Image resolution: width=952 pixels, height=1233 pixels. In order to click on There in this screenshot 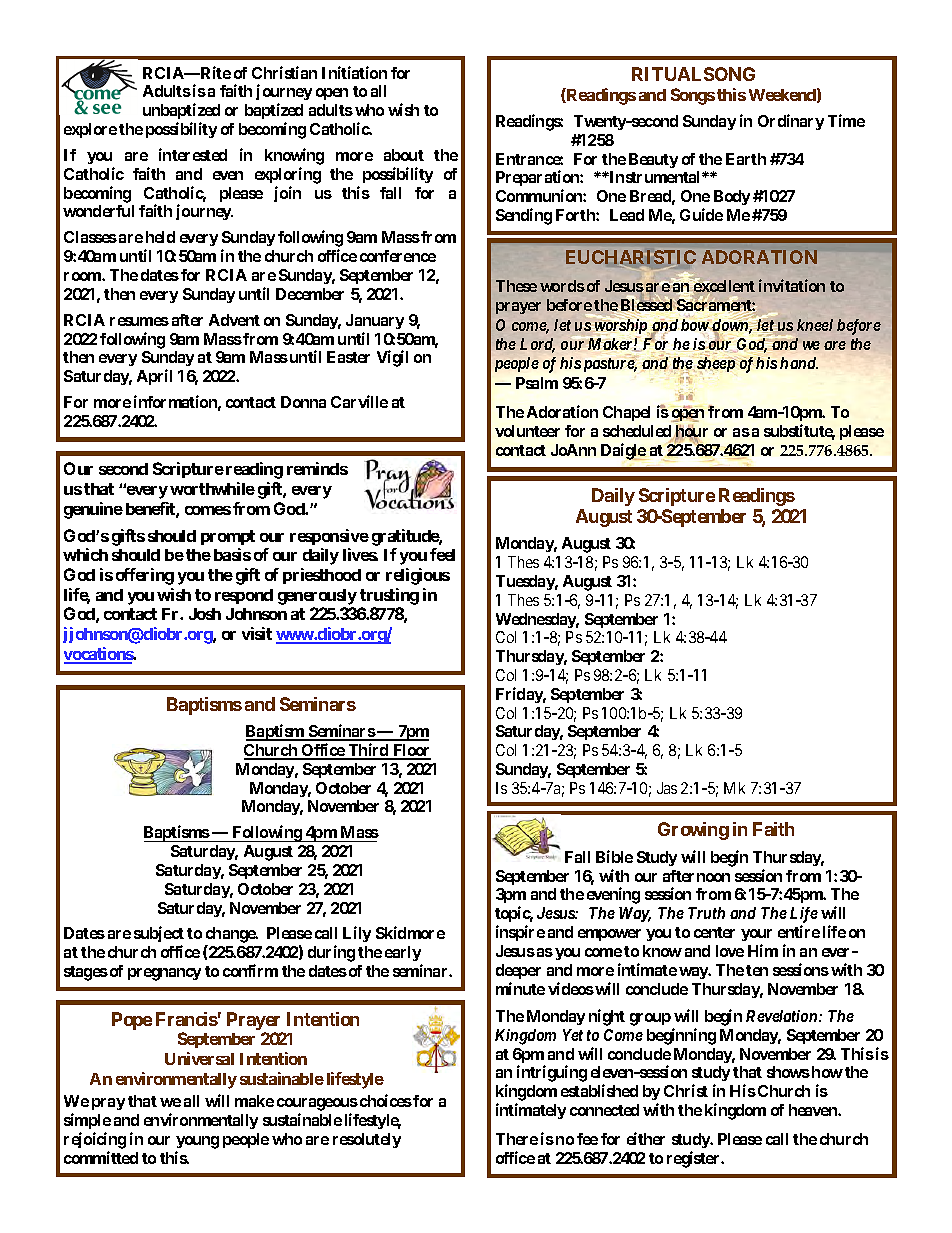, I will do `click(517, 1139)`.
